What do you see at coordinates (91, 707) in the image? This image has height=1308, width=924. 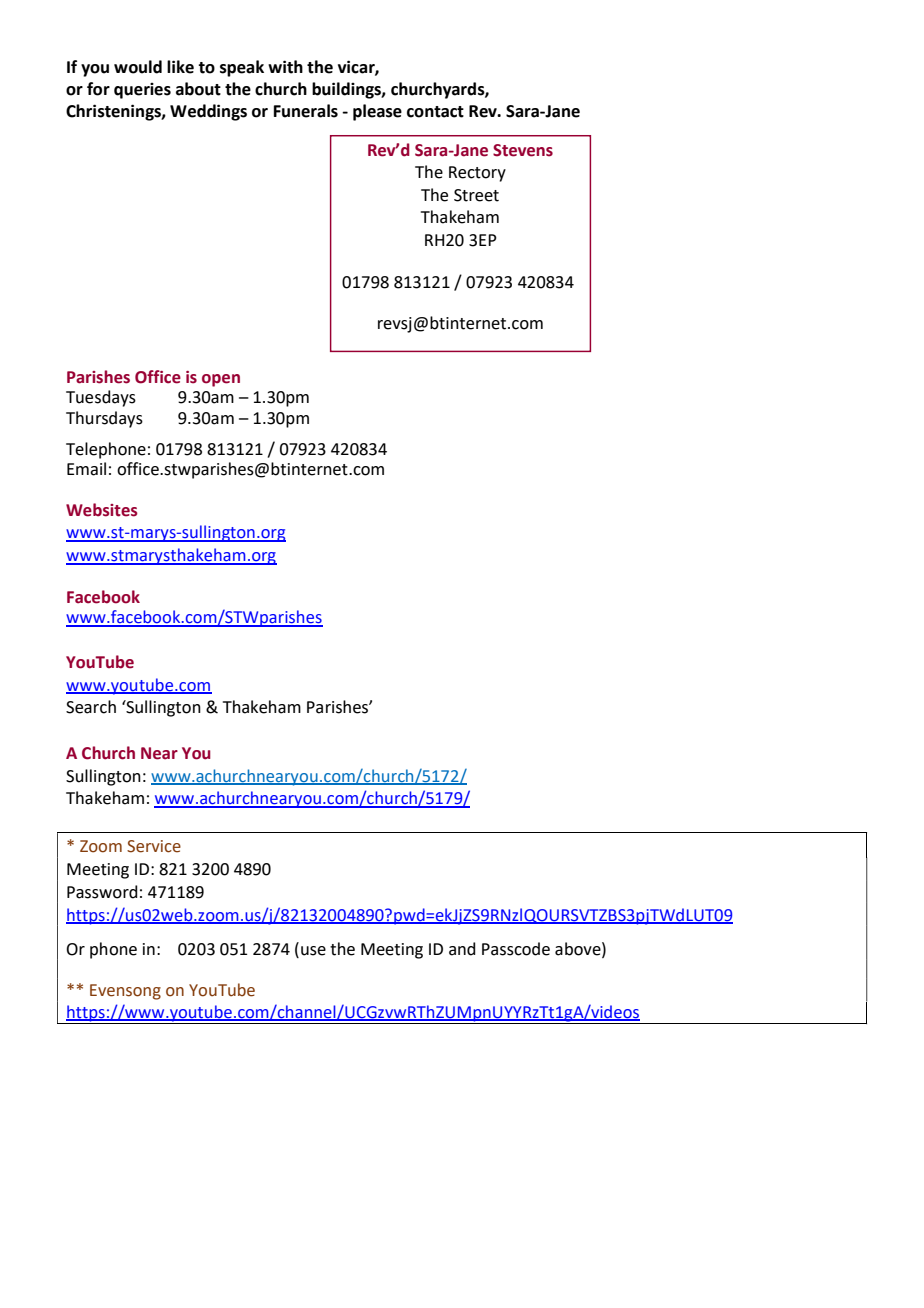 I see `Search` at bounding box center [91, 707].
